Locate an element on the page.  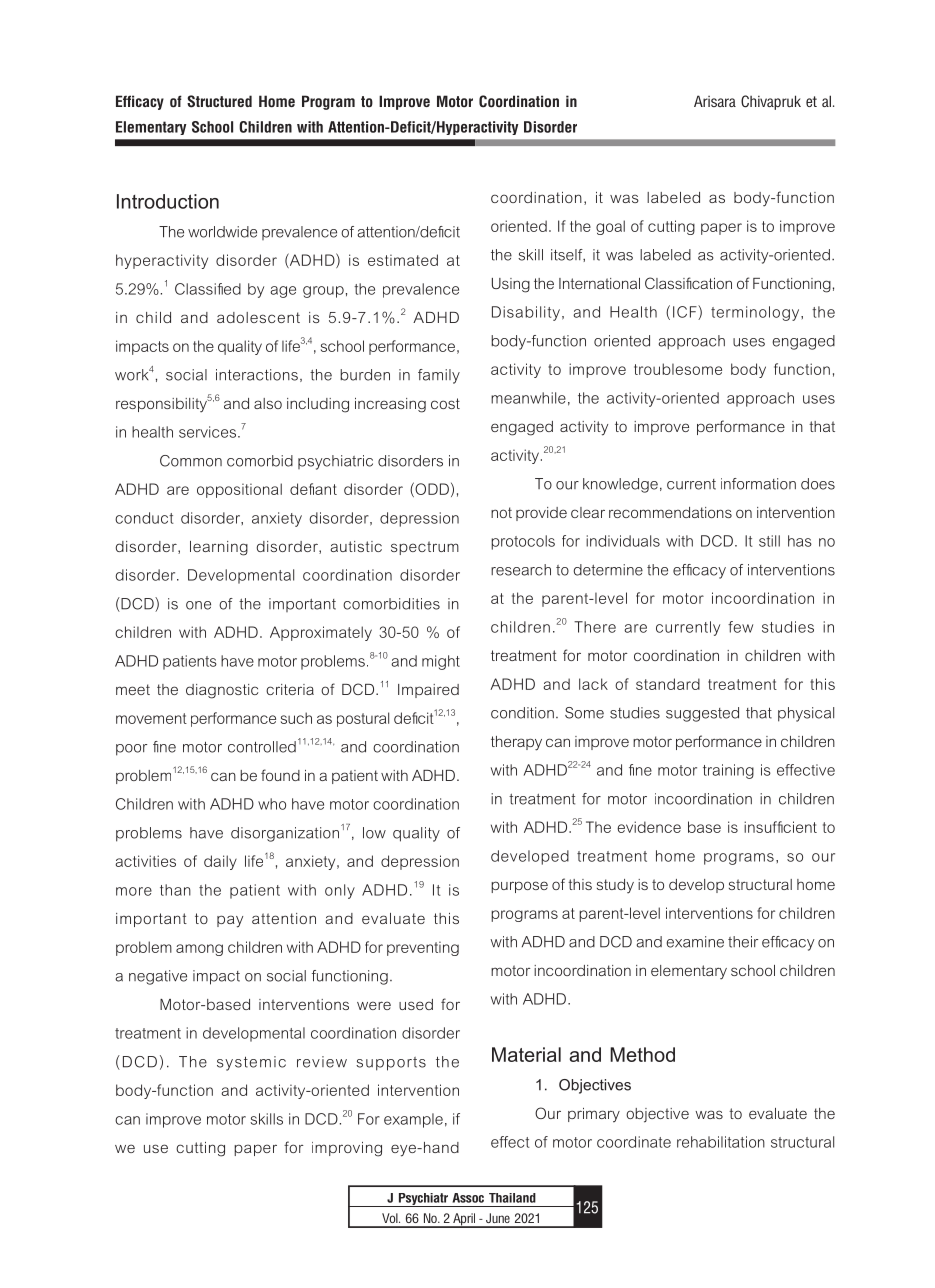
insufficient is located at coordinates (780, 827).
